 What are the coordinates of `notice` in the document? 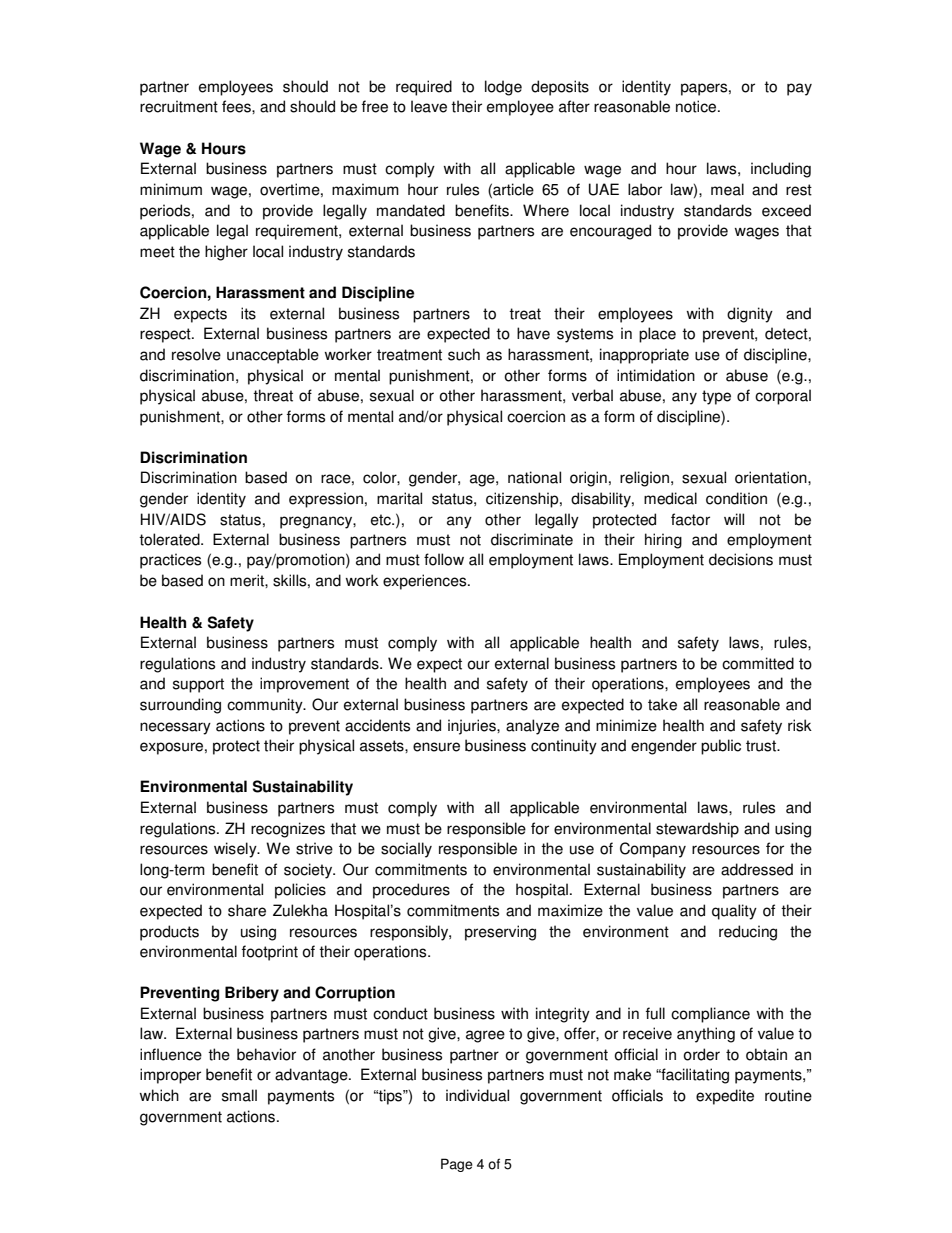 It's located at (697, 106).
